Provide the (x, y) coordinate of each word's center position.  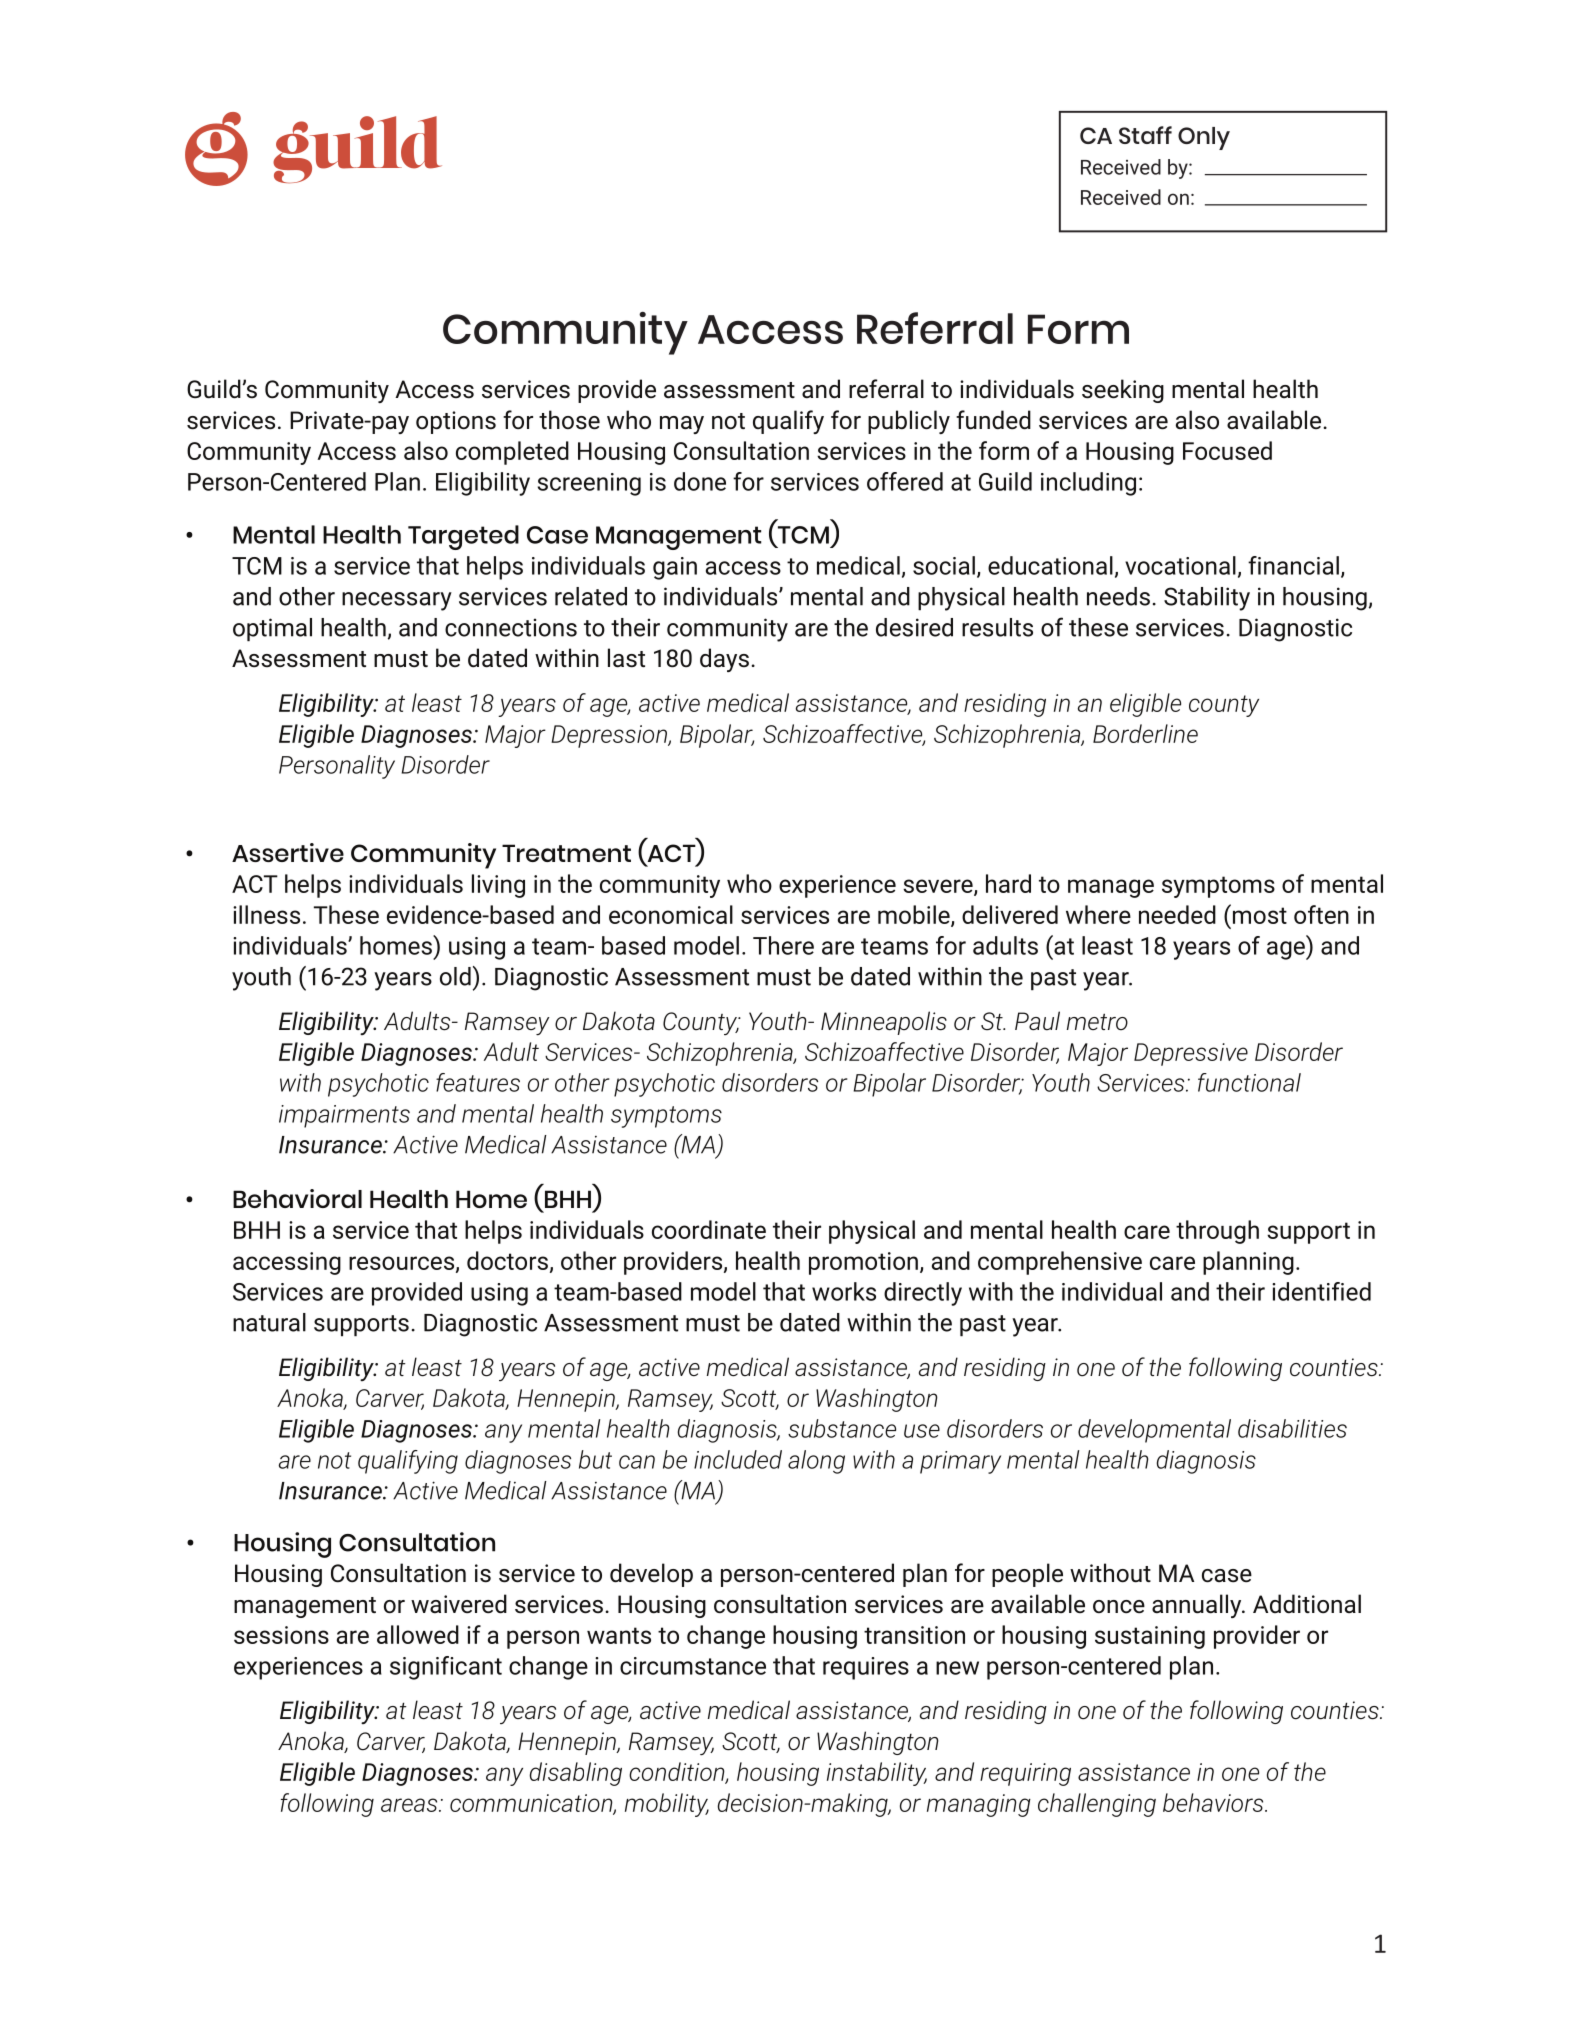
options (456, 422)
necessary (397, 601)
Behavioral (297, 1198)
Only (1204, 138)
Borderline (1145, 733)
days (724, 660)
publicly (909, 422)
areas (410, 1805)
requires (866, 1668)
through (1217, 1232)
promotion (863, 1263)
